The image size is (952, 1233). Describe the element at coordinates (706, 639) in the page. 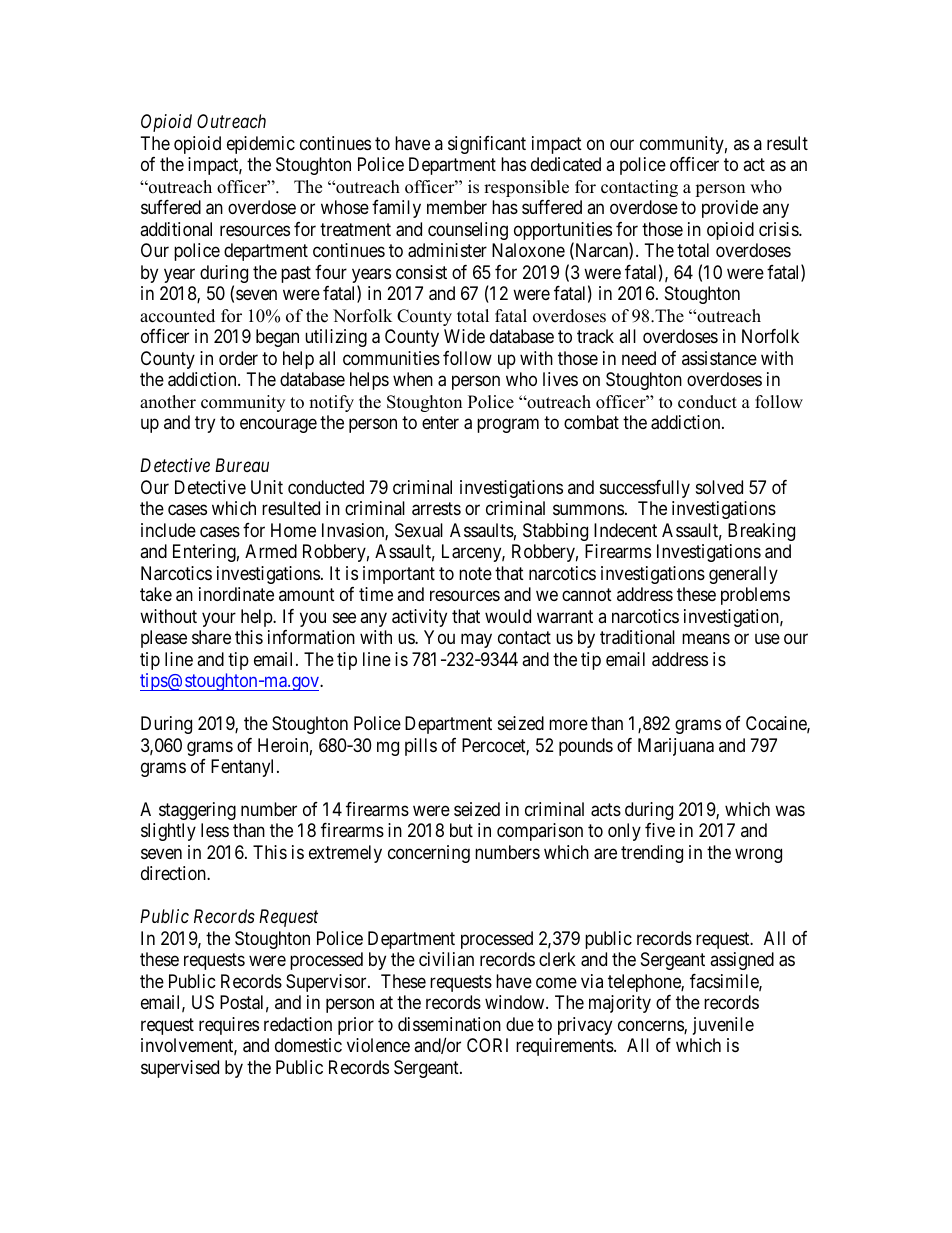

I see `means` at that location.
